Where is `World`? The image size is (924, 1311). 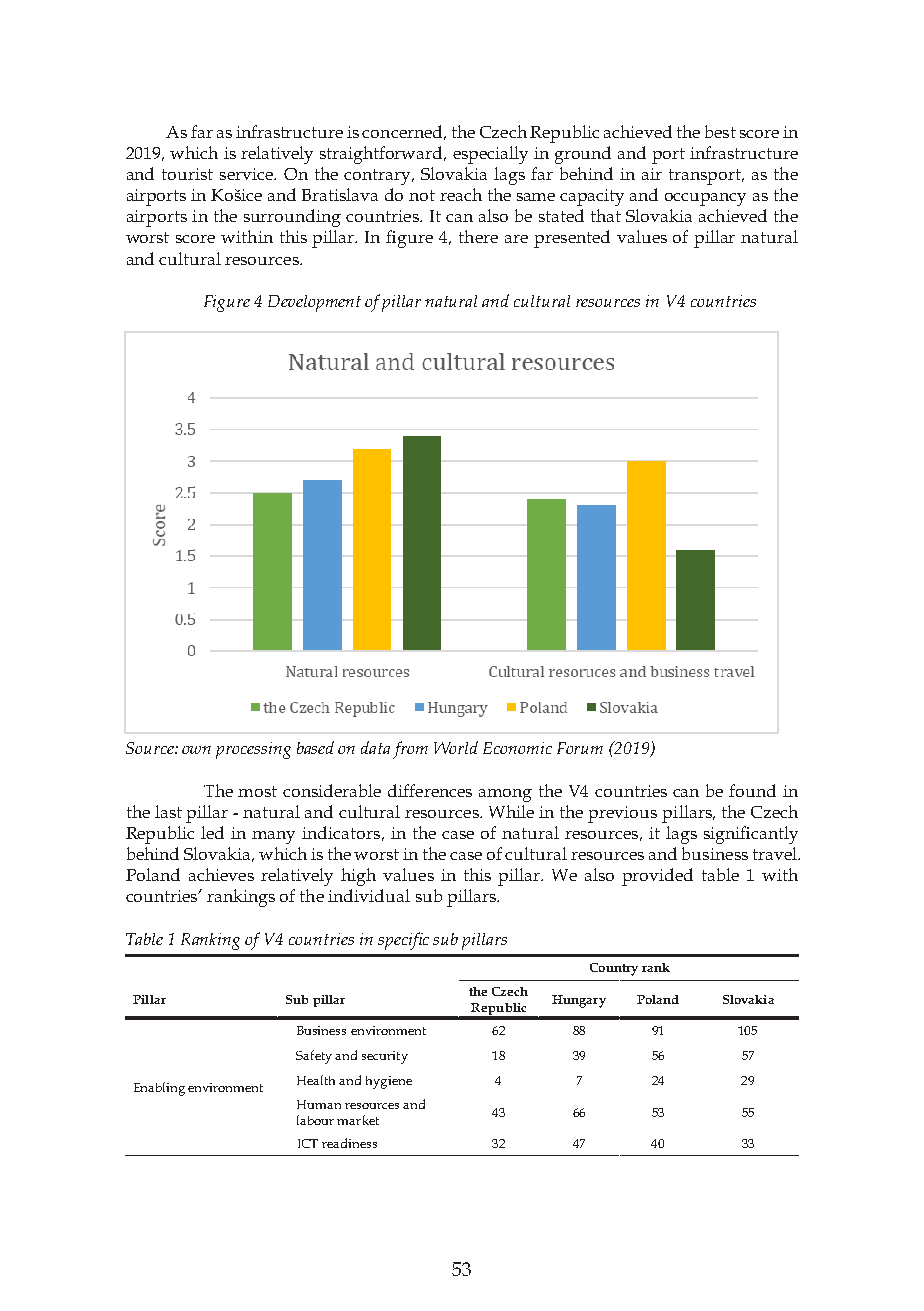 World is located at coordinates (456, 747).
